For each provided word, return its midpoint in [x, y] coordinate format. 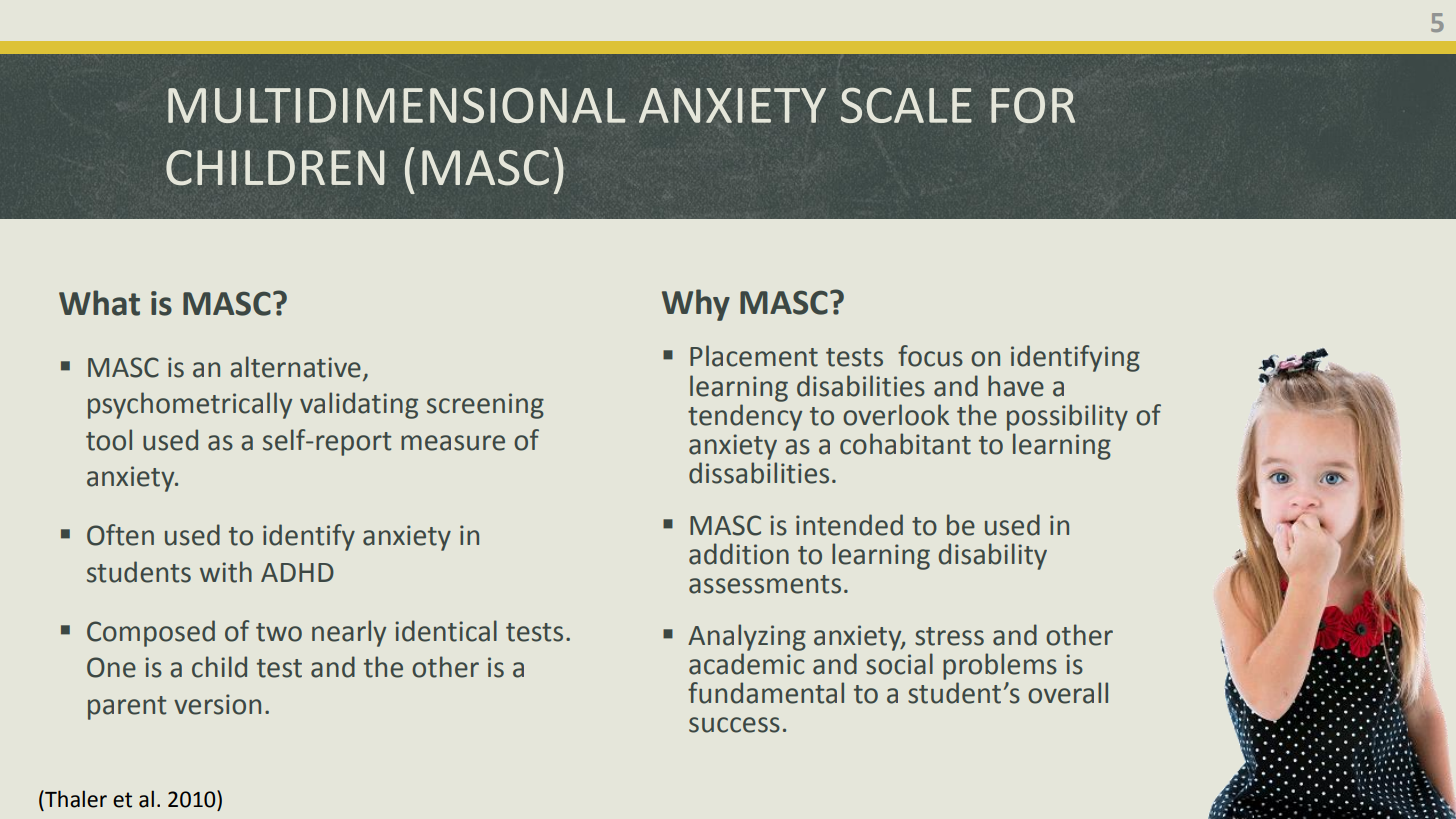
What [99, 303]
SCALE [906, 105]
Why [696, 305]
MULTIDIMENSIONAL [397, 105]
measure [453, 443]
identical [446, 631]
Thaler [75, 799]
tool [109, 440]
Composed [151, 633]
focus [930, 356]
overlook [896, 415]
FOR [1033, 105]
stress [949, 636]
